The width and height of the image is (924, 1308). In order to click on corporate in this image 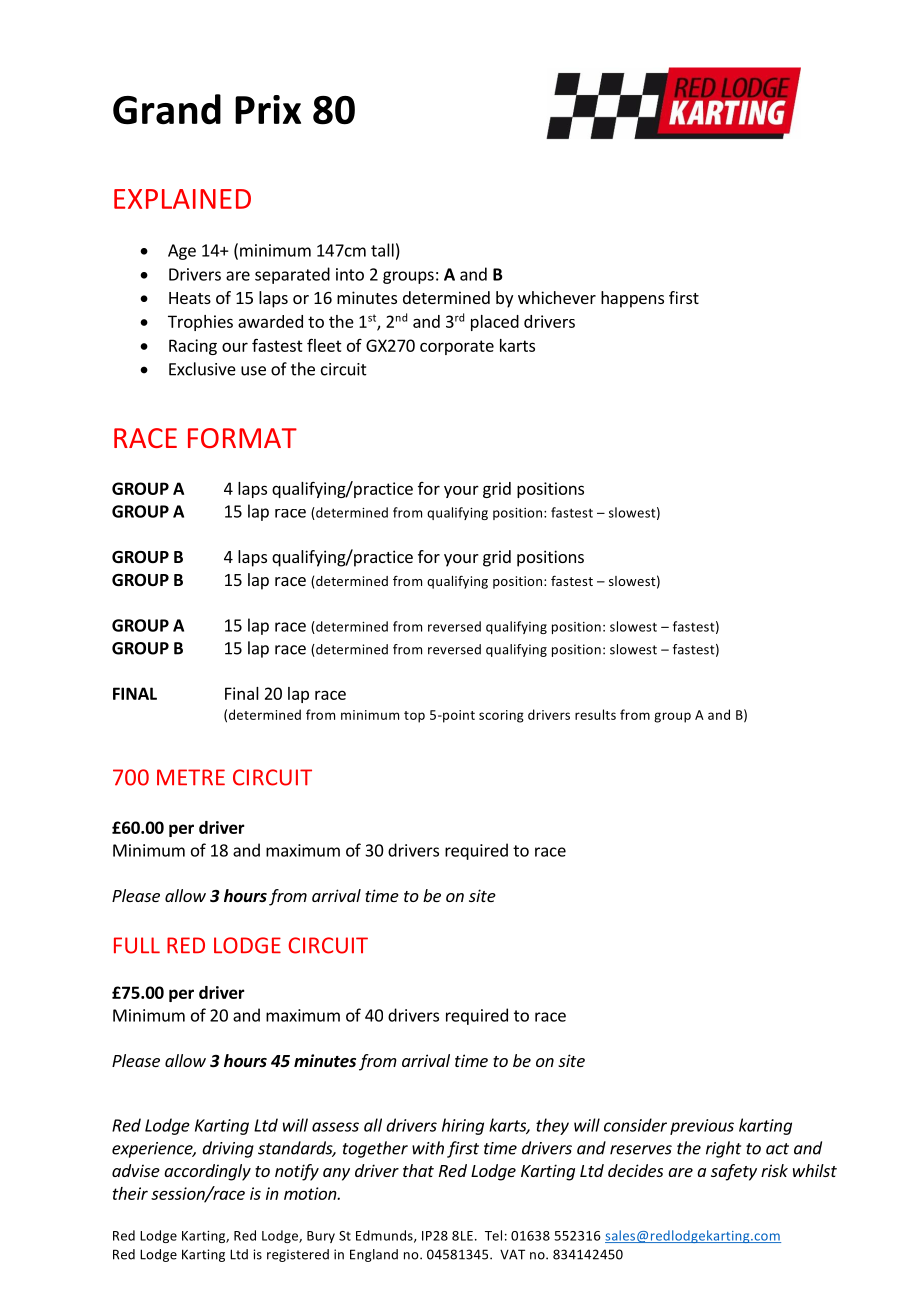, I will do `click(457, 347)`.
